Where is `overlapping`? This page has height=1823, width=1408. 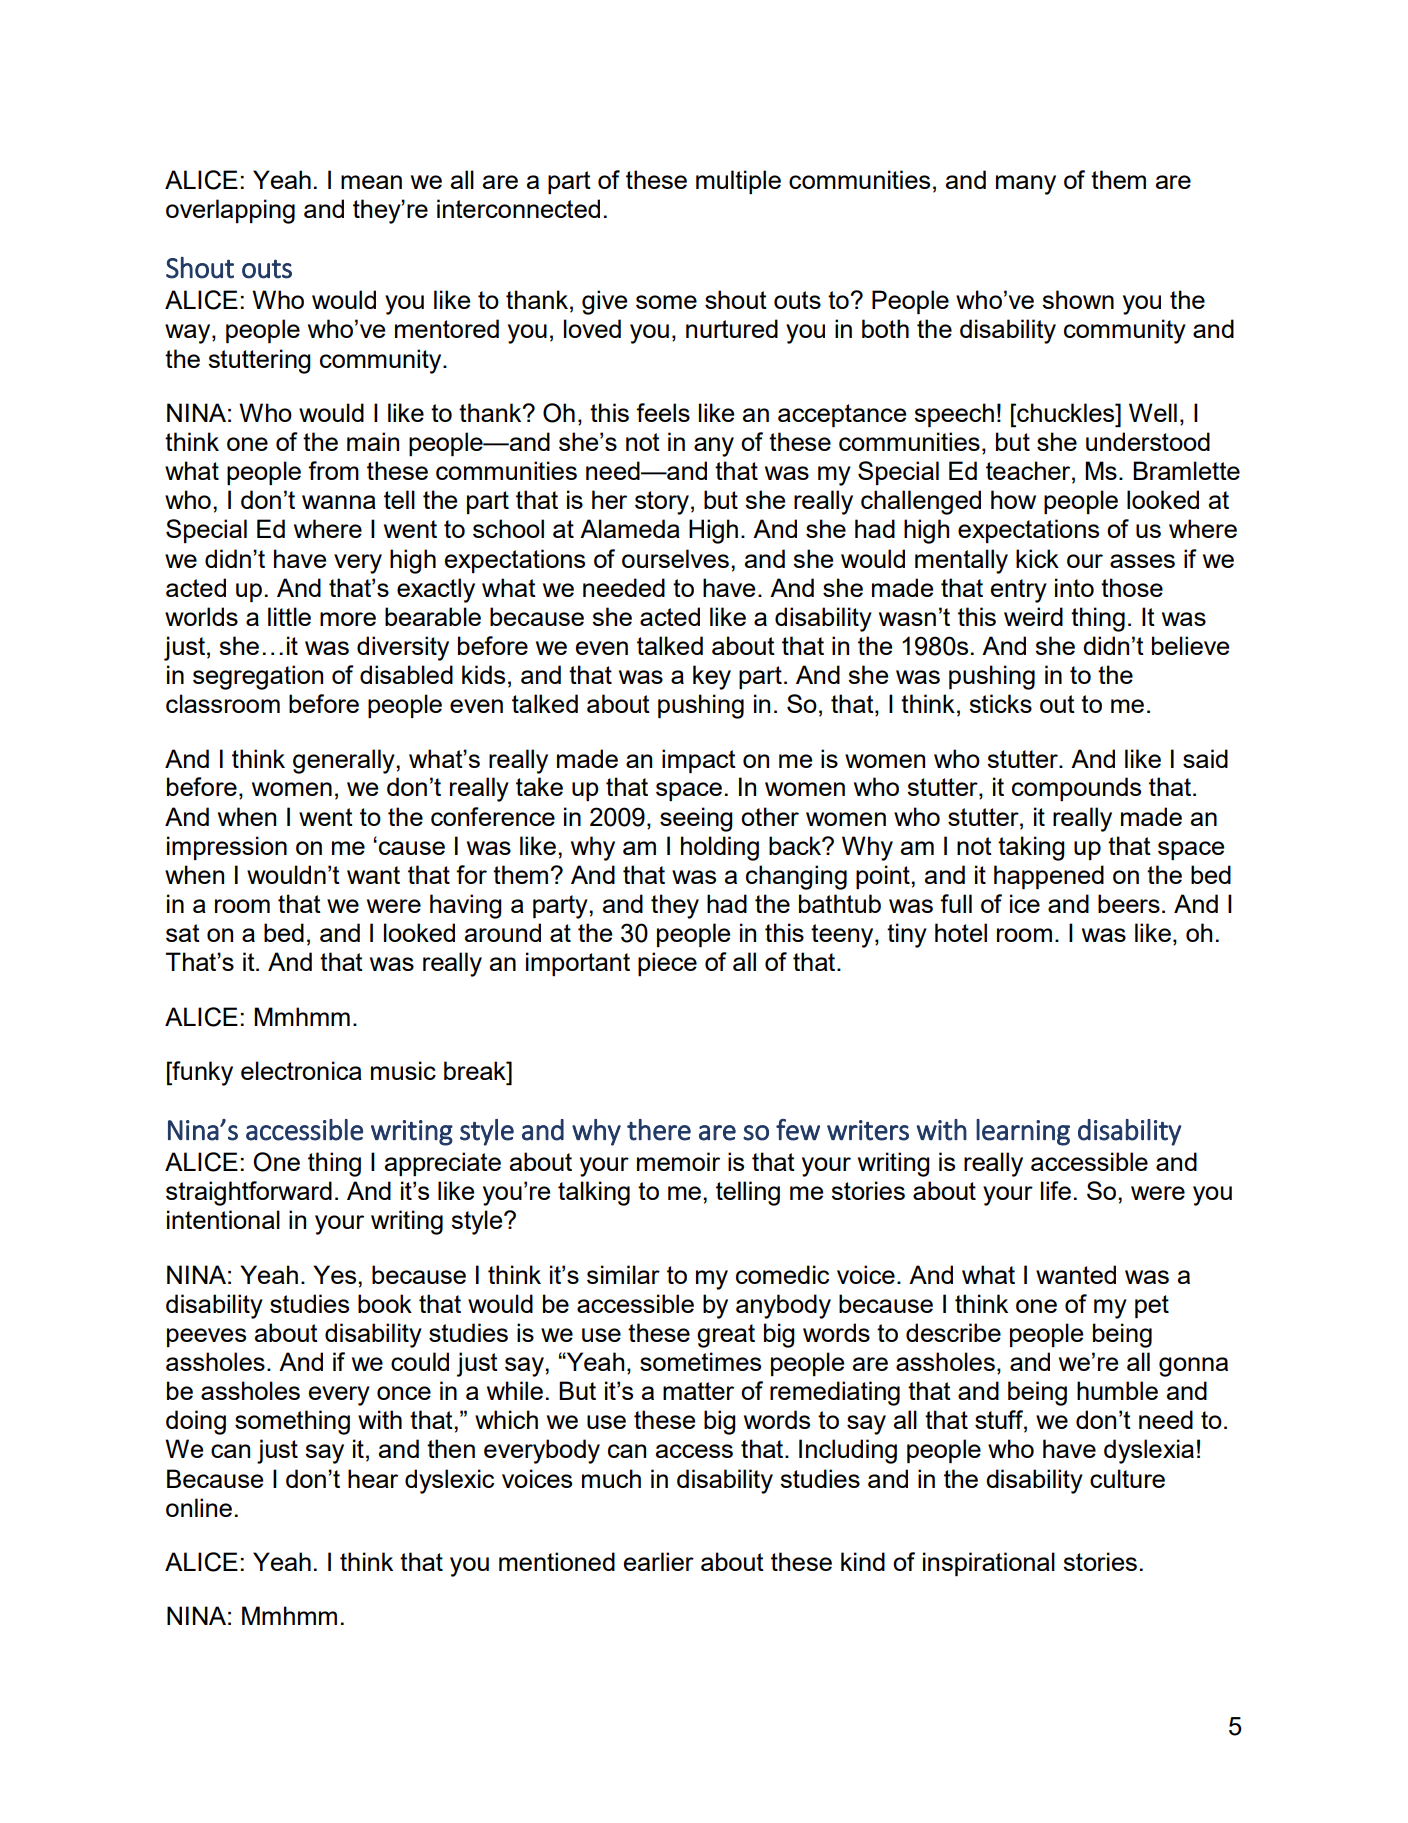 overlapping is located at coordinates (230, 211).
